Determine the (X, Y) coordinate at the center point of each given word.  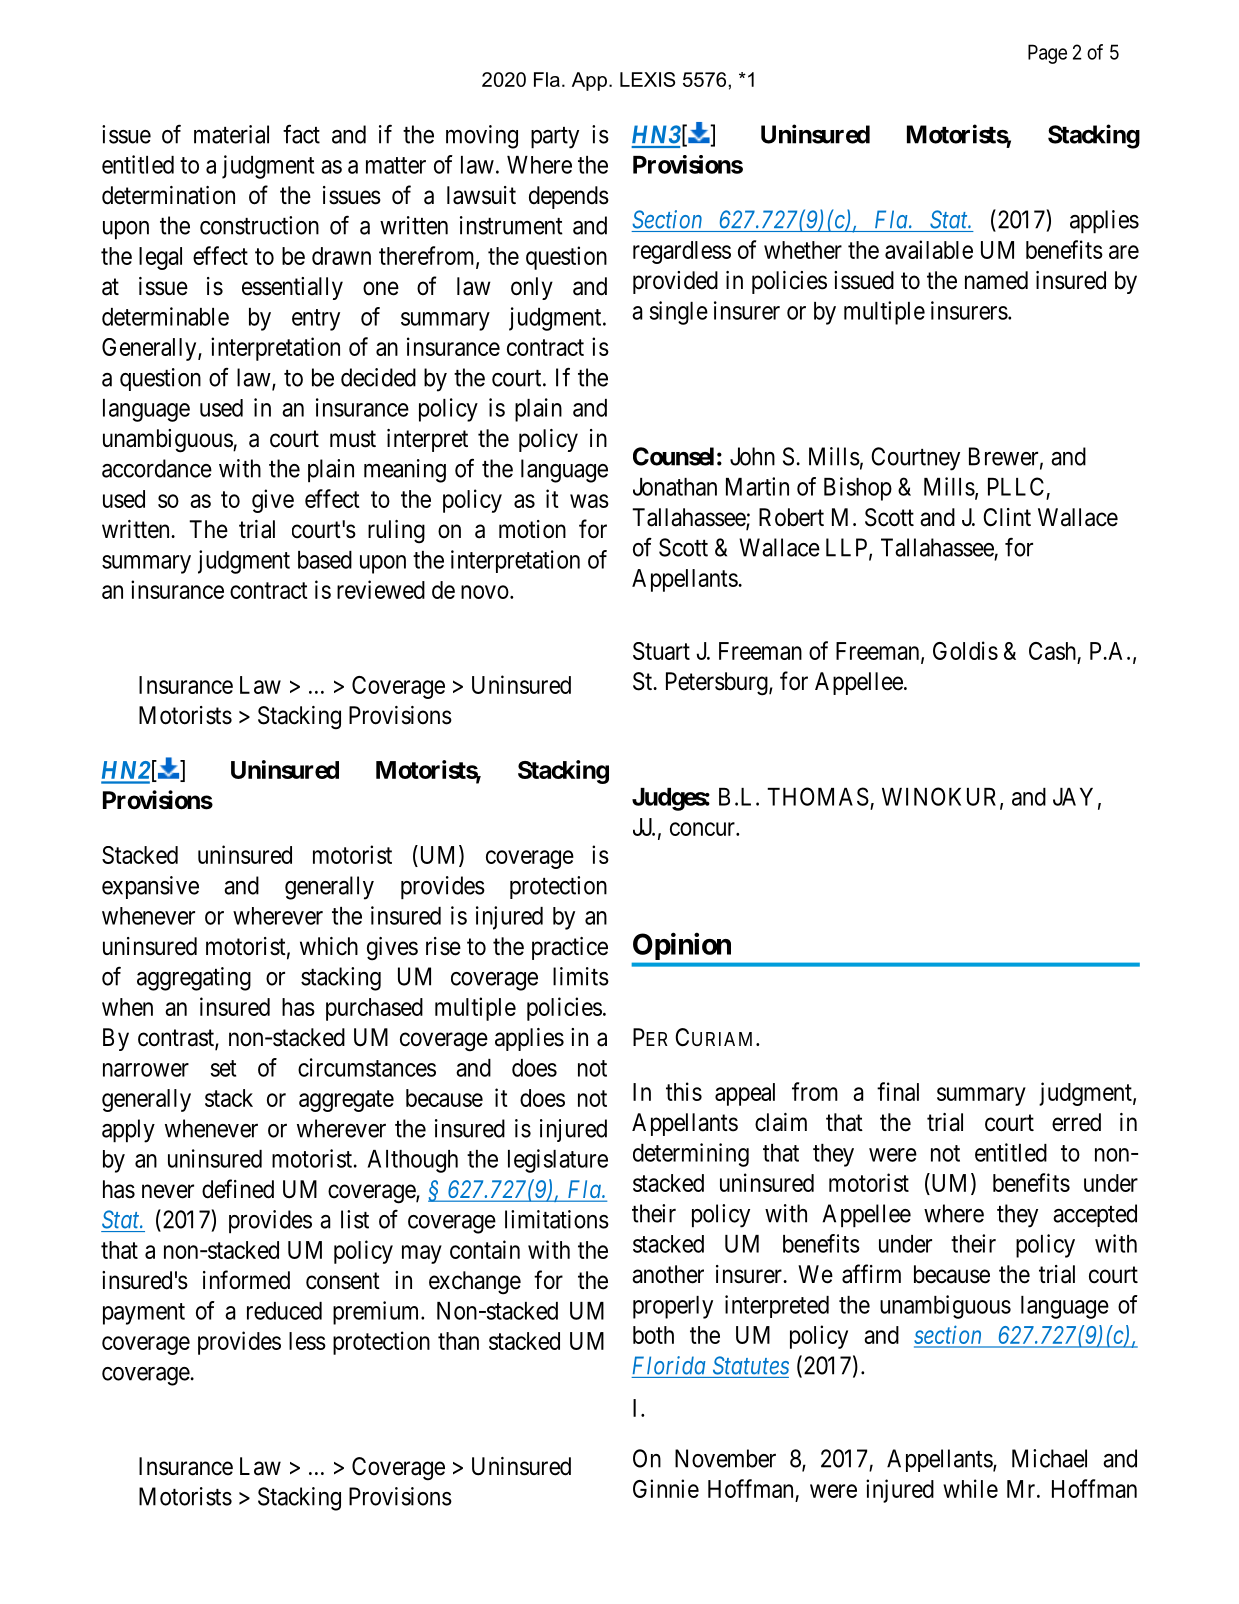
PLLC (1016, 486)
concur (703, 829)
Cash (1052, 651)
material (231, 134)
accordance (157, 468)
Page (1047, 54)
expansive (150, 887)
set (223, 1068)
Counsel (673, 456)
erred (1076, 1122)
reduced (284, 1311)
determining (691, 1155)
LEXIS (647, 79)
